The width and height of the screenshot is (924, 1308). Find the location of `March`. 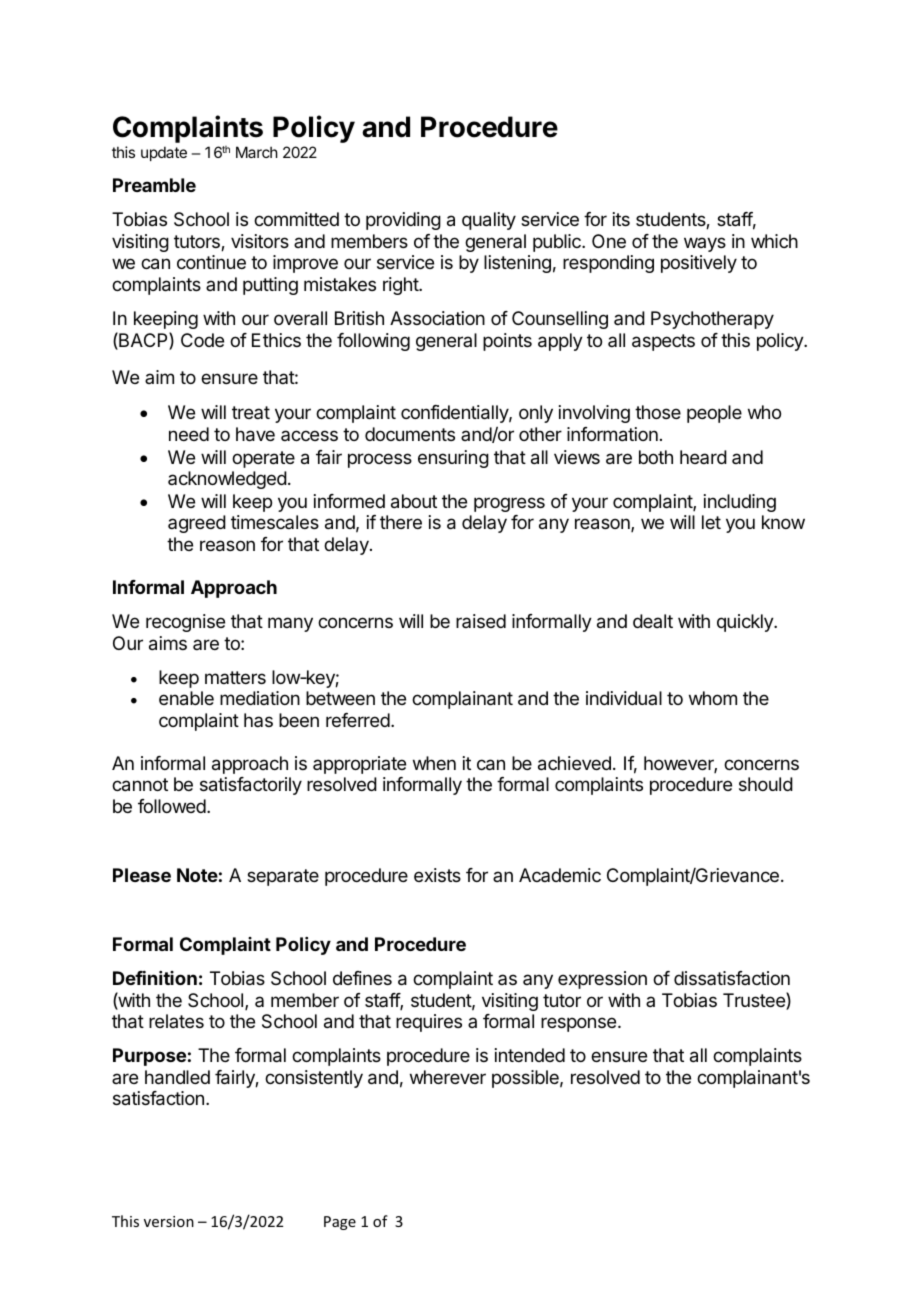

March is located at coordinates (257, 152).
